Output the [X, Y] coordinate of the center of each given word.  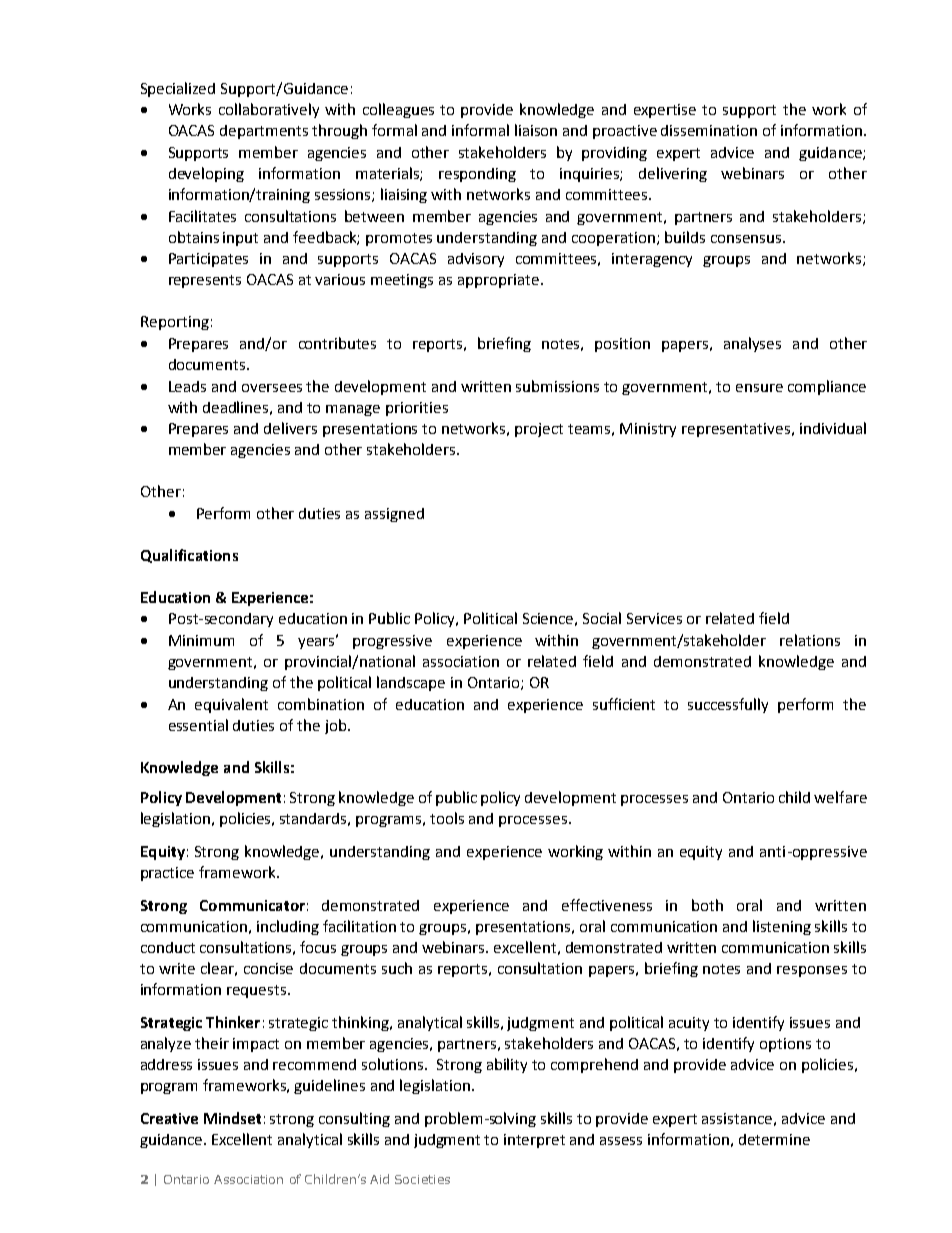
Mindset [232, 1118]
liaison [536, 130]
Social [602, 618]
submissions [557, 386]
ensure [759, 388]
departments [264, 132]
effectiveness [607, 905]
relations [810, 640]
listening [782, 927]
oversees [272, 388]
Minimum [201, 640]
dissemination [709, 130]
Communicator [252, 905]
